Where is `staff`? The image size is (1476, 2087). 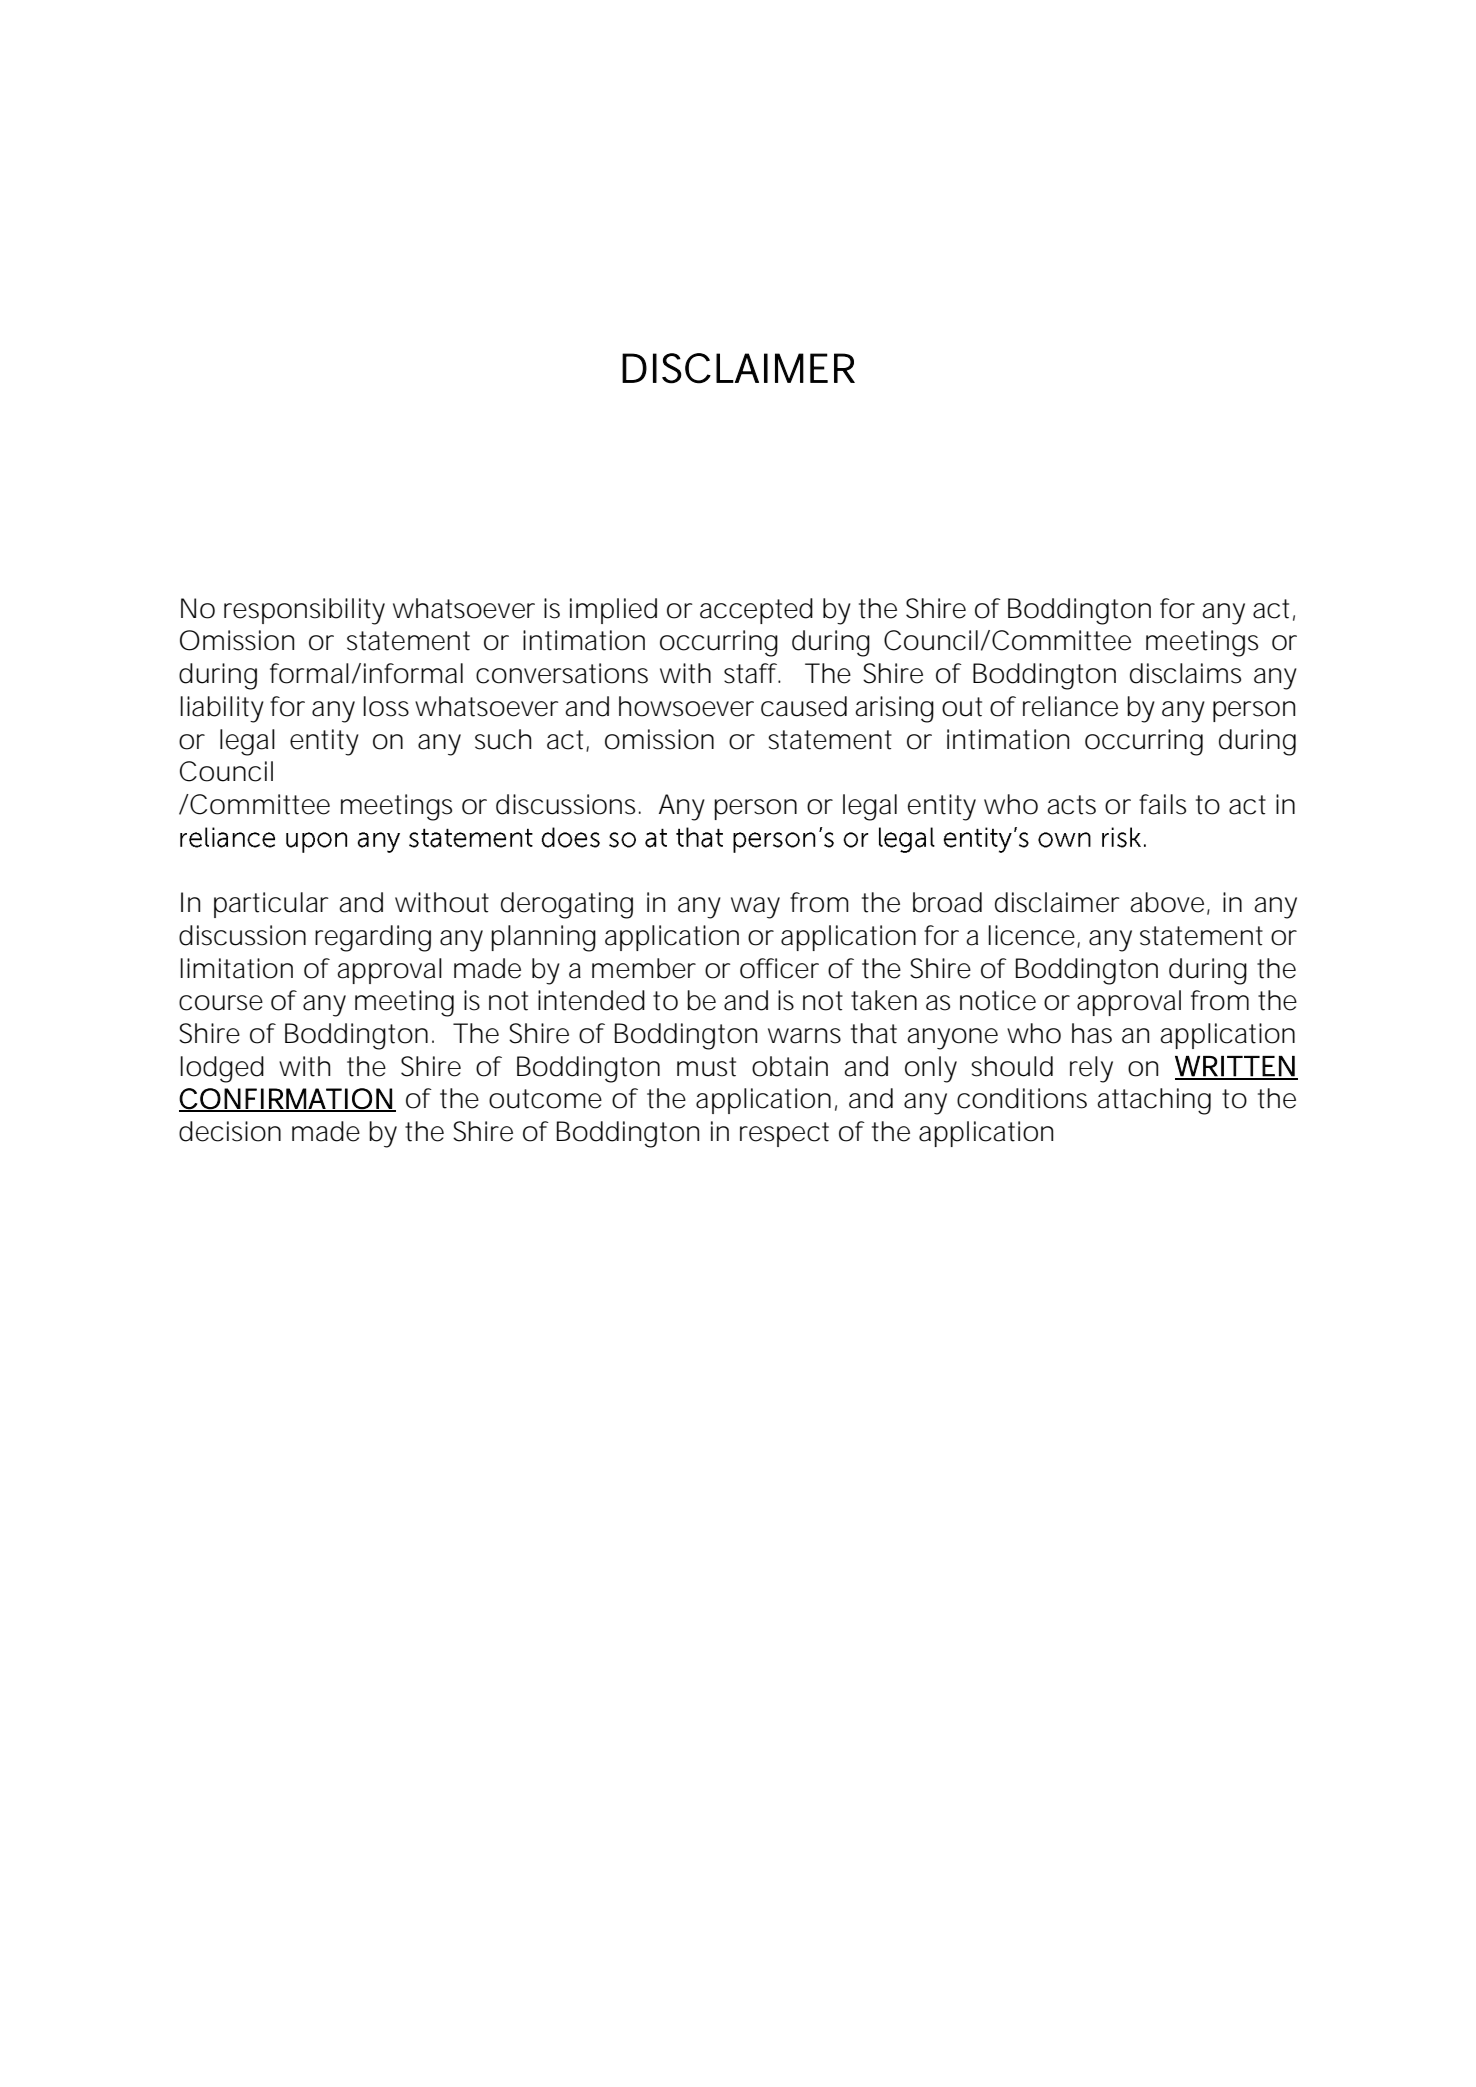
staff is located at coordinates (751, 673).
